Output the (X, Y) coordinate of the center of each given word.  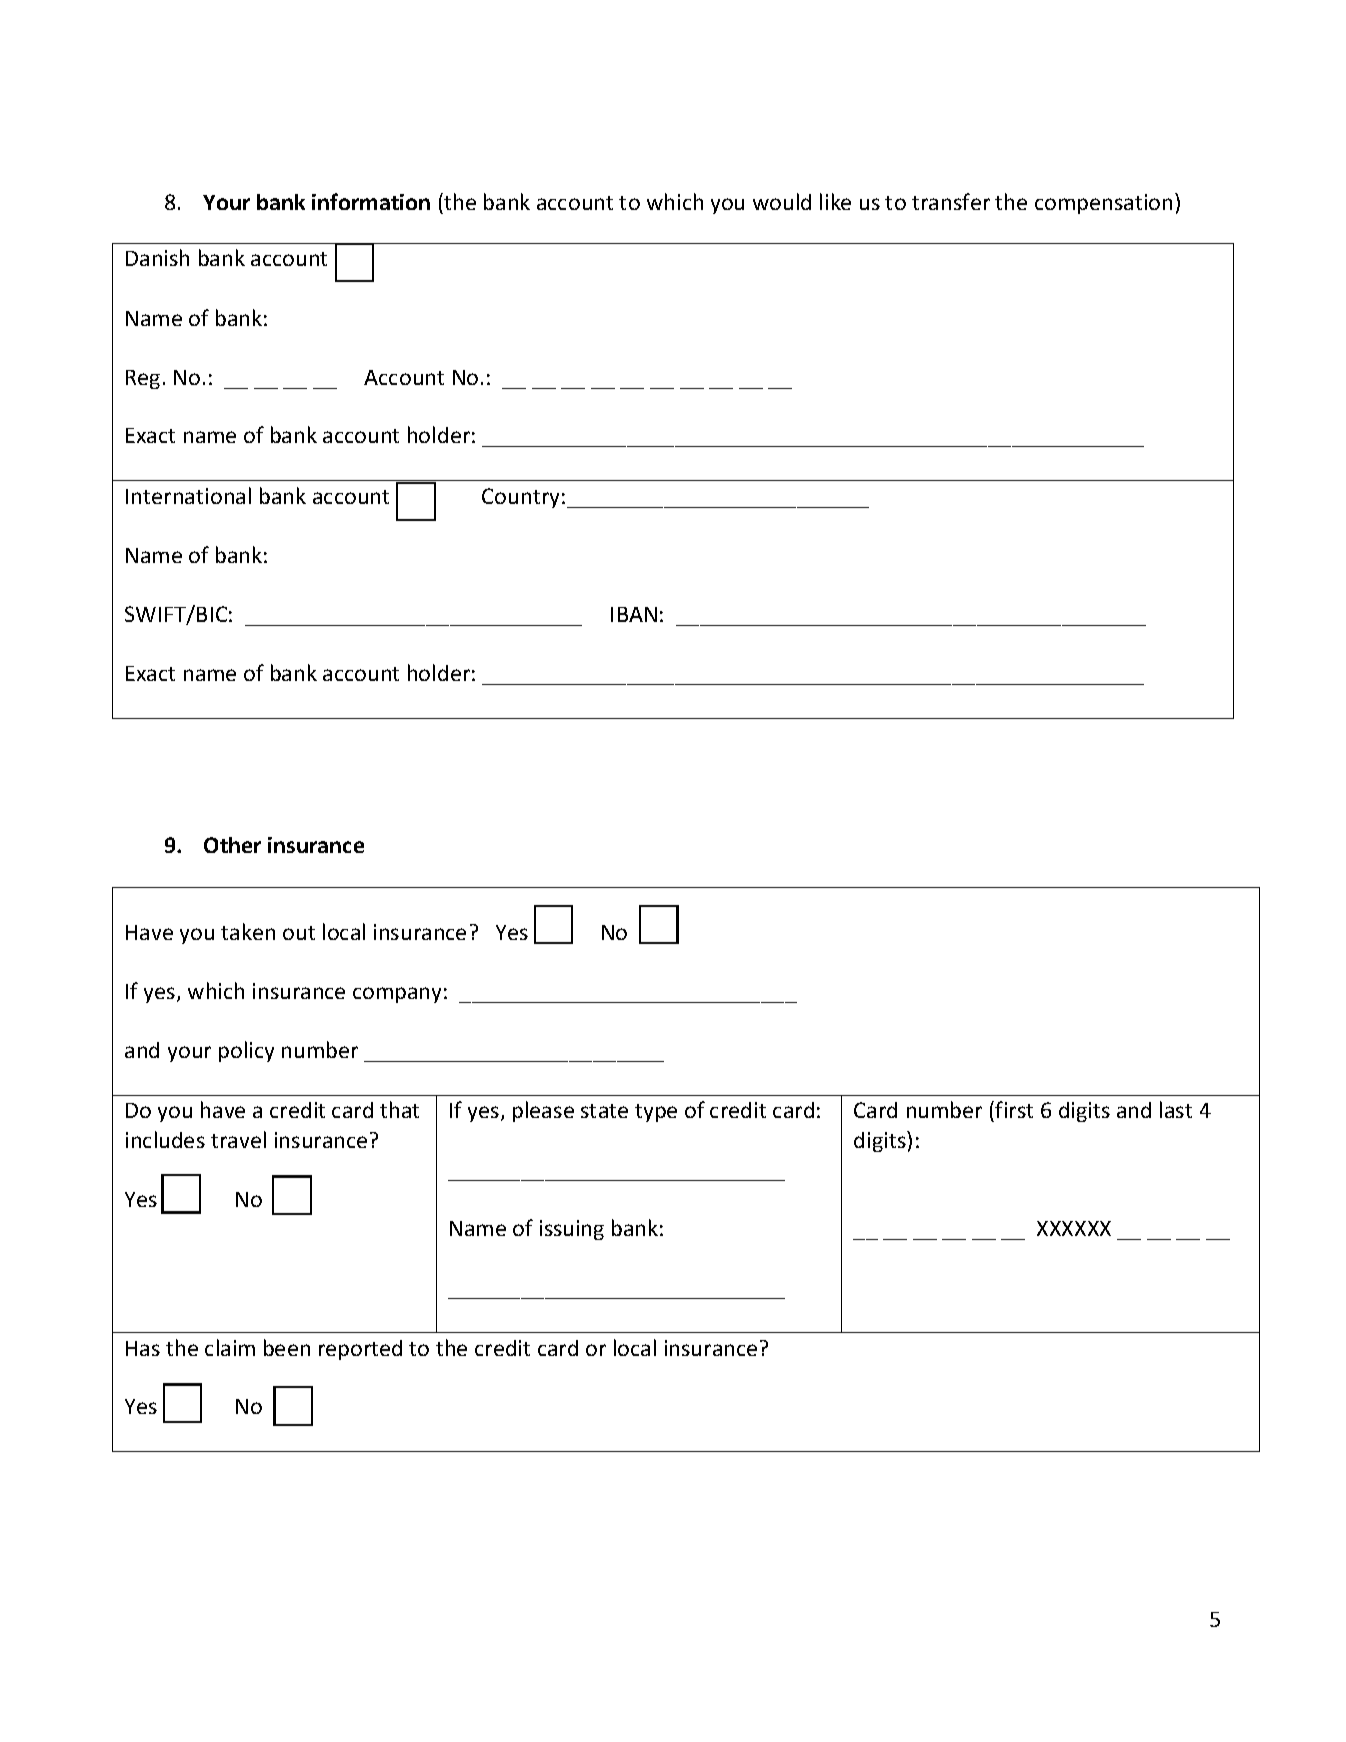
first (1014, 1109)
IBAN (634, 614)
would (782, 201)
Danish (157, 257)
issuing (572, 1230)
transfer (951, 201)
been (287, 1347)
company (397, 995)
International (188, 495)
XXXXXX (1074, 1228)
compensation (1103, 204)
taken (248, 931)
